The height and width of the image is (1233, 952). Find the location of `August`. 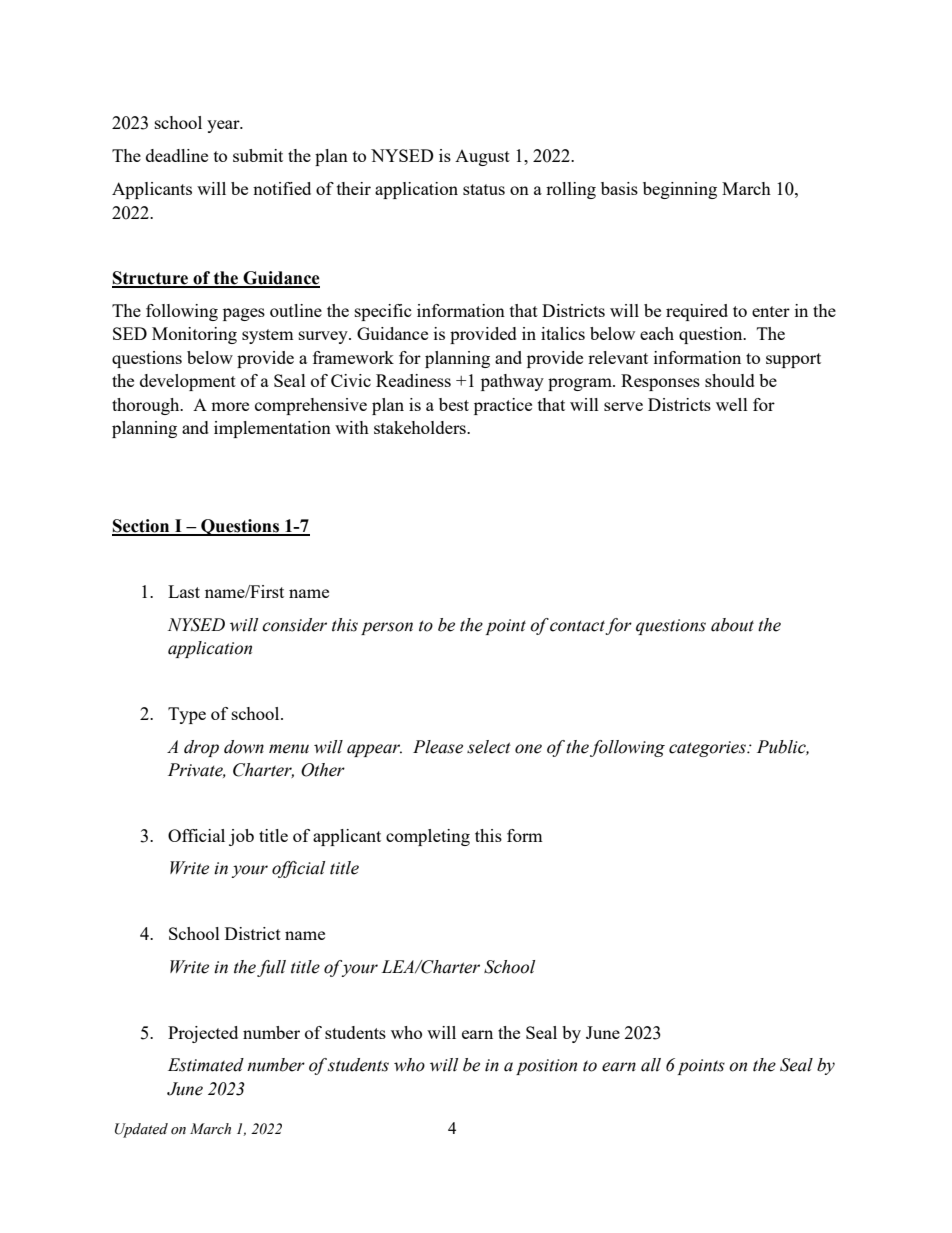

August is located at coordinates (482, 158).
